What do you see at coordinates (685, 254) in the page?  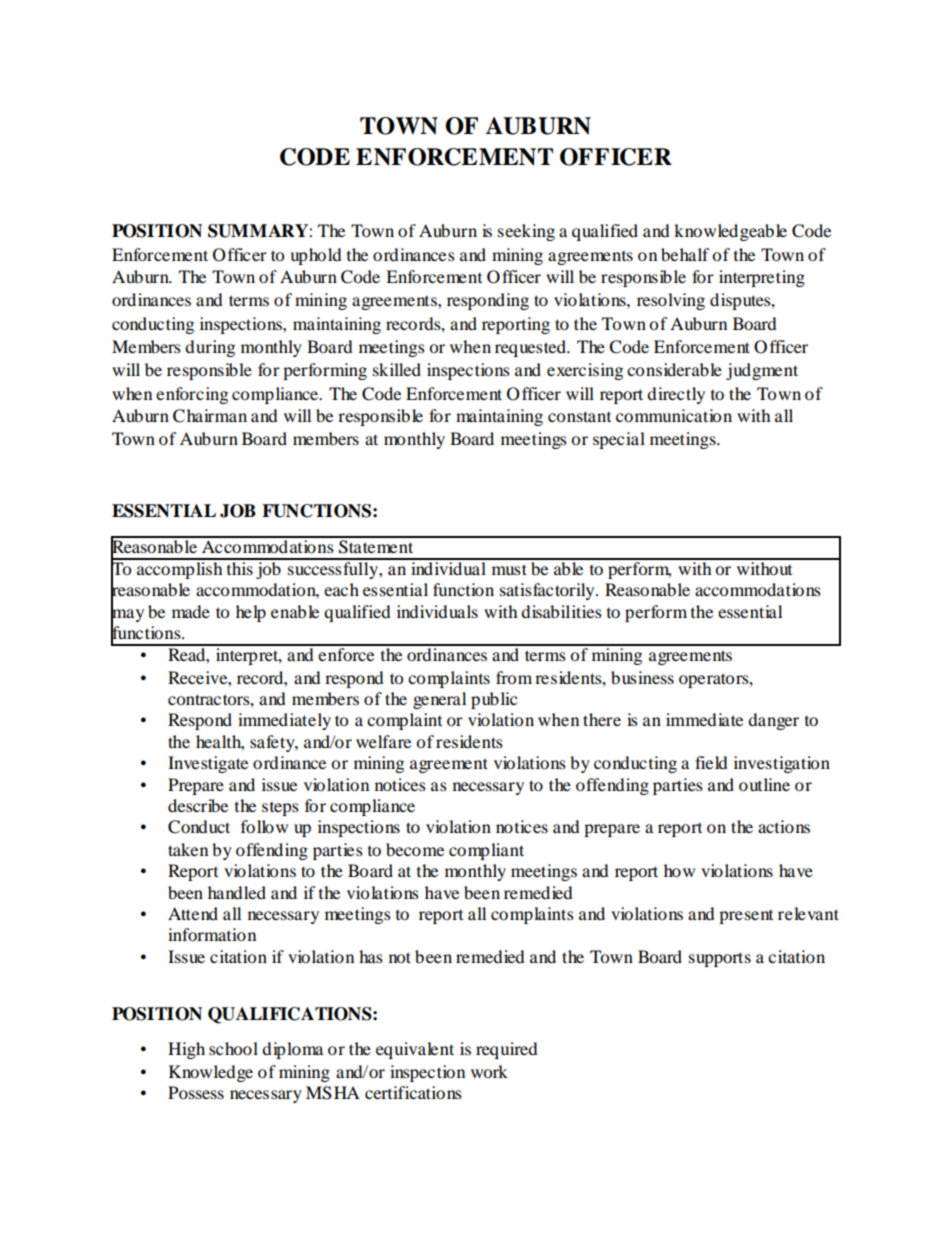 I see `behalf` at bounding box center [685, 254].
